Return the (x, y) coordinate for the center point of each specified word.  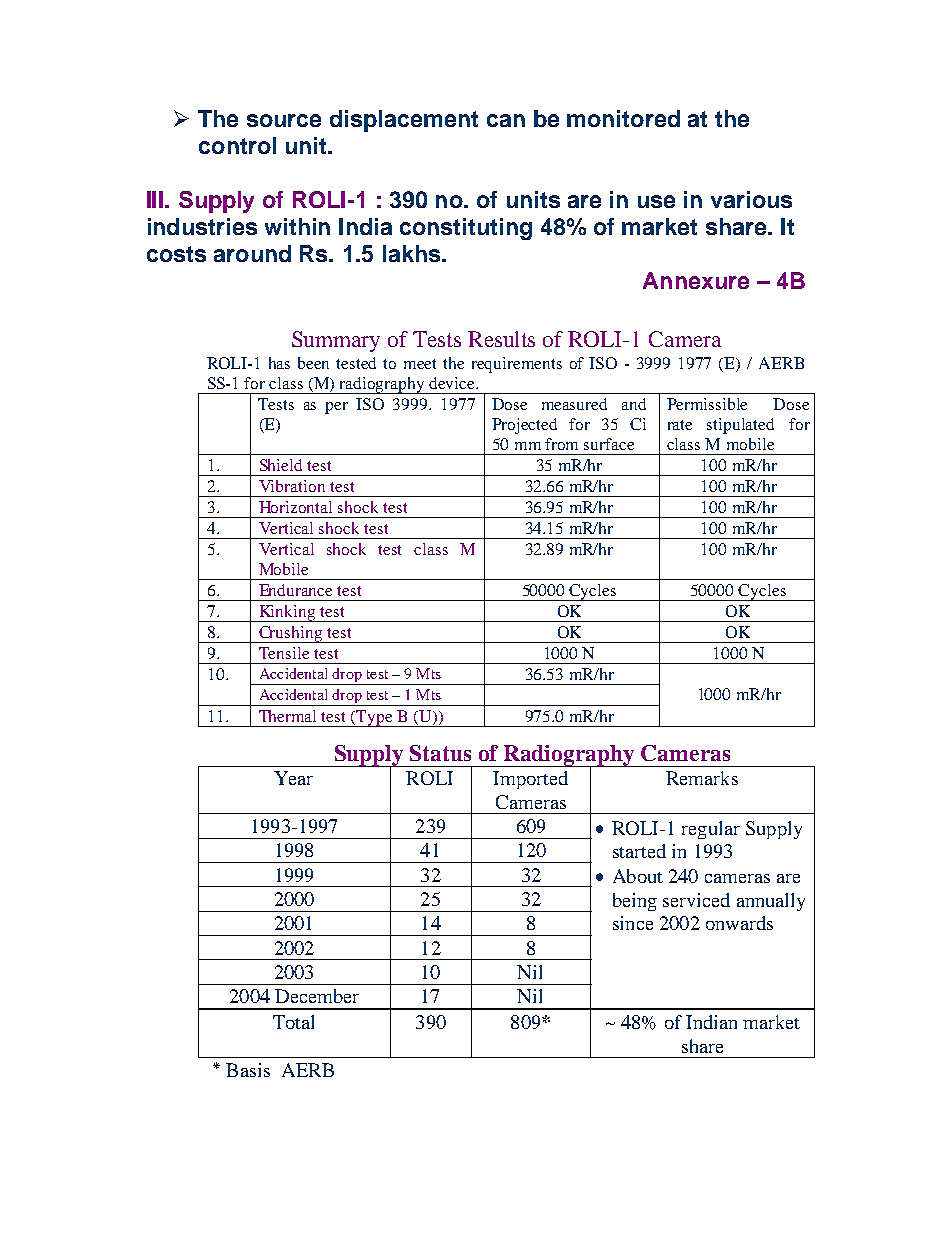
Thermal (287, 716)
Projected (524, 426)
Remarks (702, 778)
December (317, 996)
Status (440, 753)
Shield (281, 465)
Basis (248, 1070)
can (506, 120)
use (656, 201)
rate (680, 425)
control (237, 145)
